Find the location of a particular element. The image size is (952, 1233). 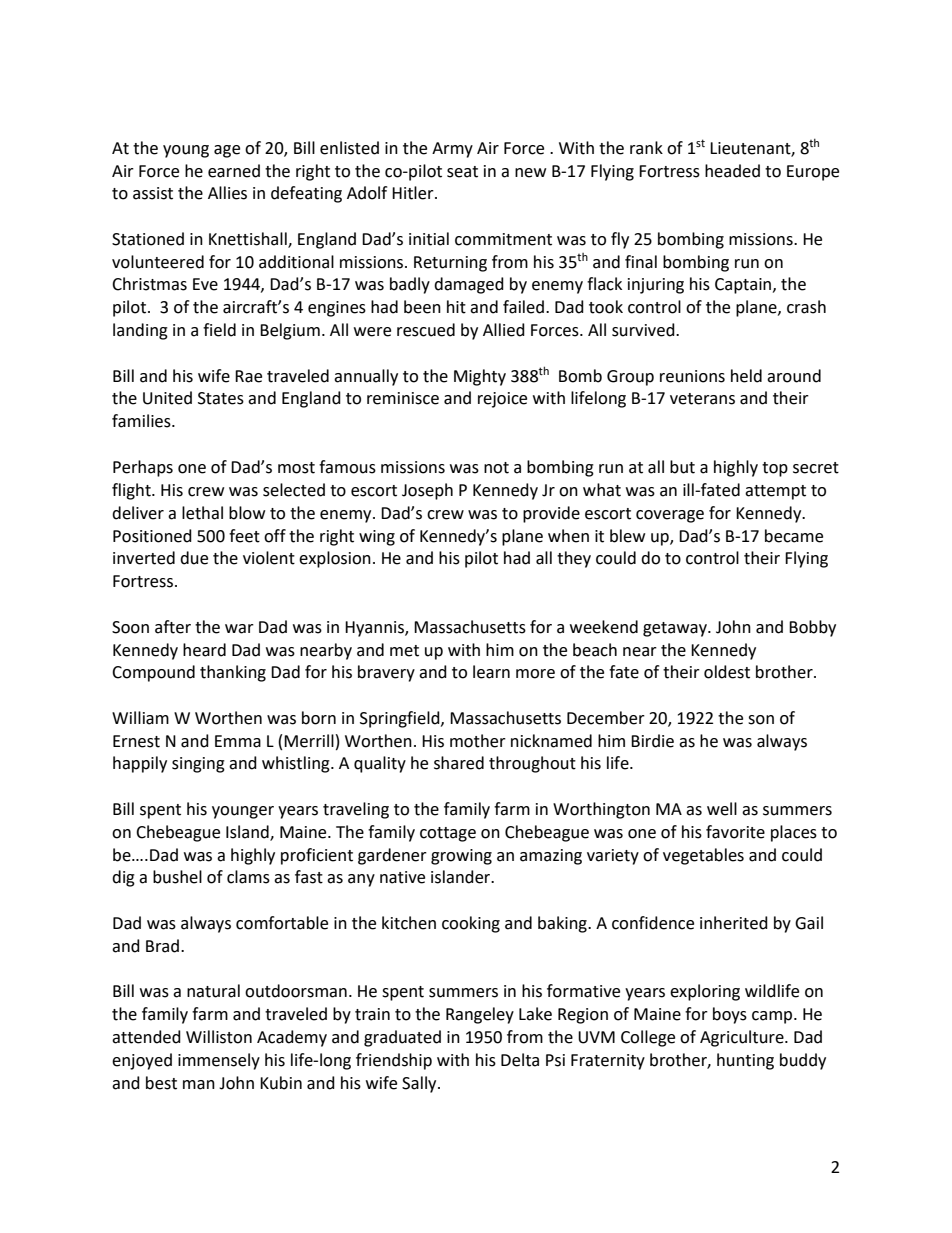

Perhaps is located at coordinates (143, 468).
